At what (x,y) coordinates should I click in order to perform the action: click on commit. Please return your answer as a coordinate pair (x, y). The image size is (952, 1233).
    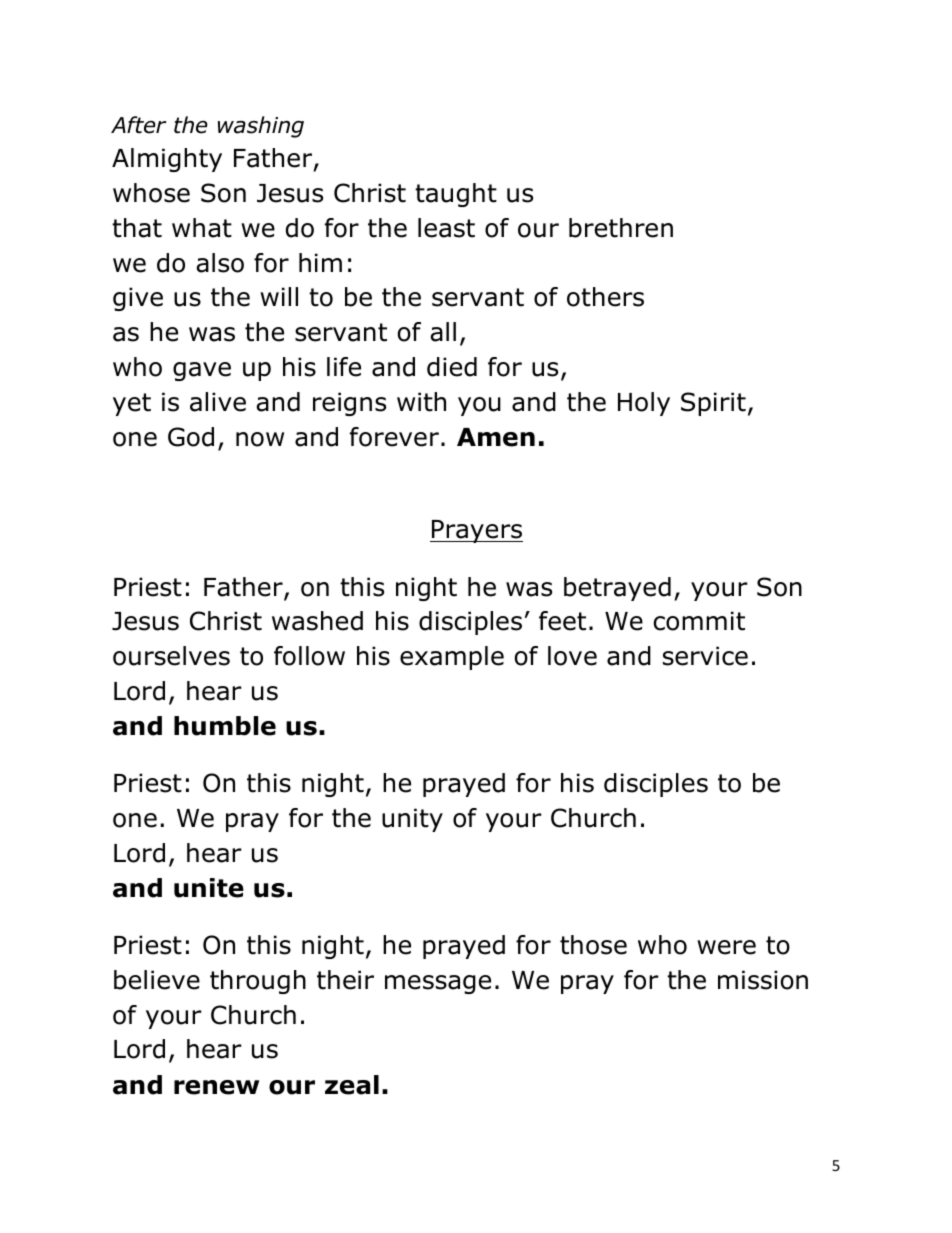
    Looking at the image, I should click on (699, 621).
